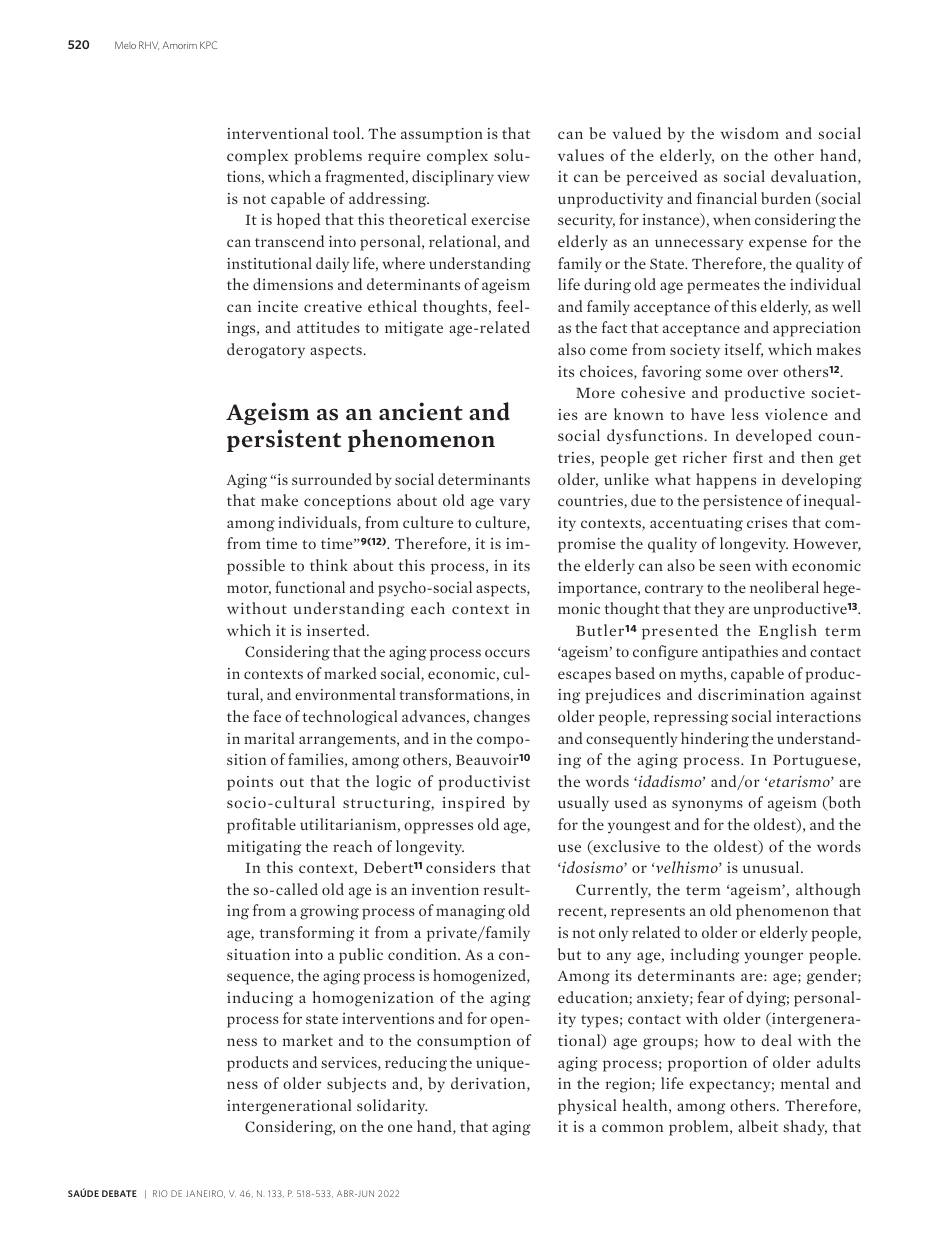 Image resolution: width=952 pixels, height=1247 pixels. What do you see at coordinates (772, 867) in the document?
I see `unusual` at bounding box center [772, 867].
